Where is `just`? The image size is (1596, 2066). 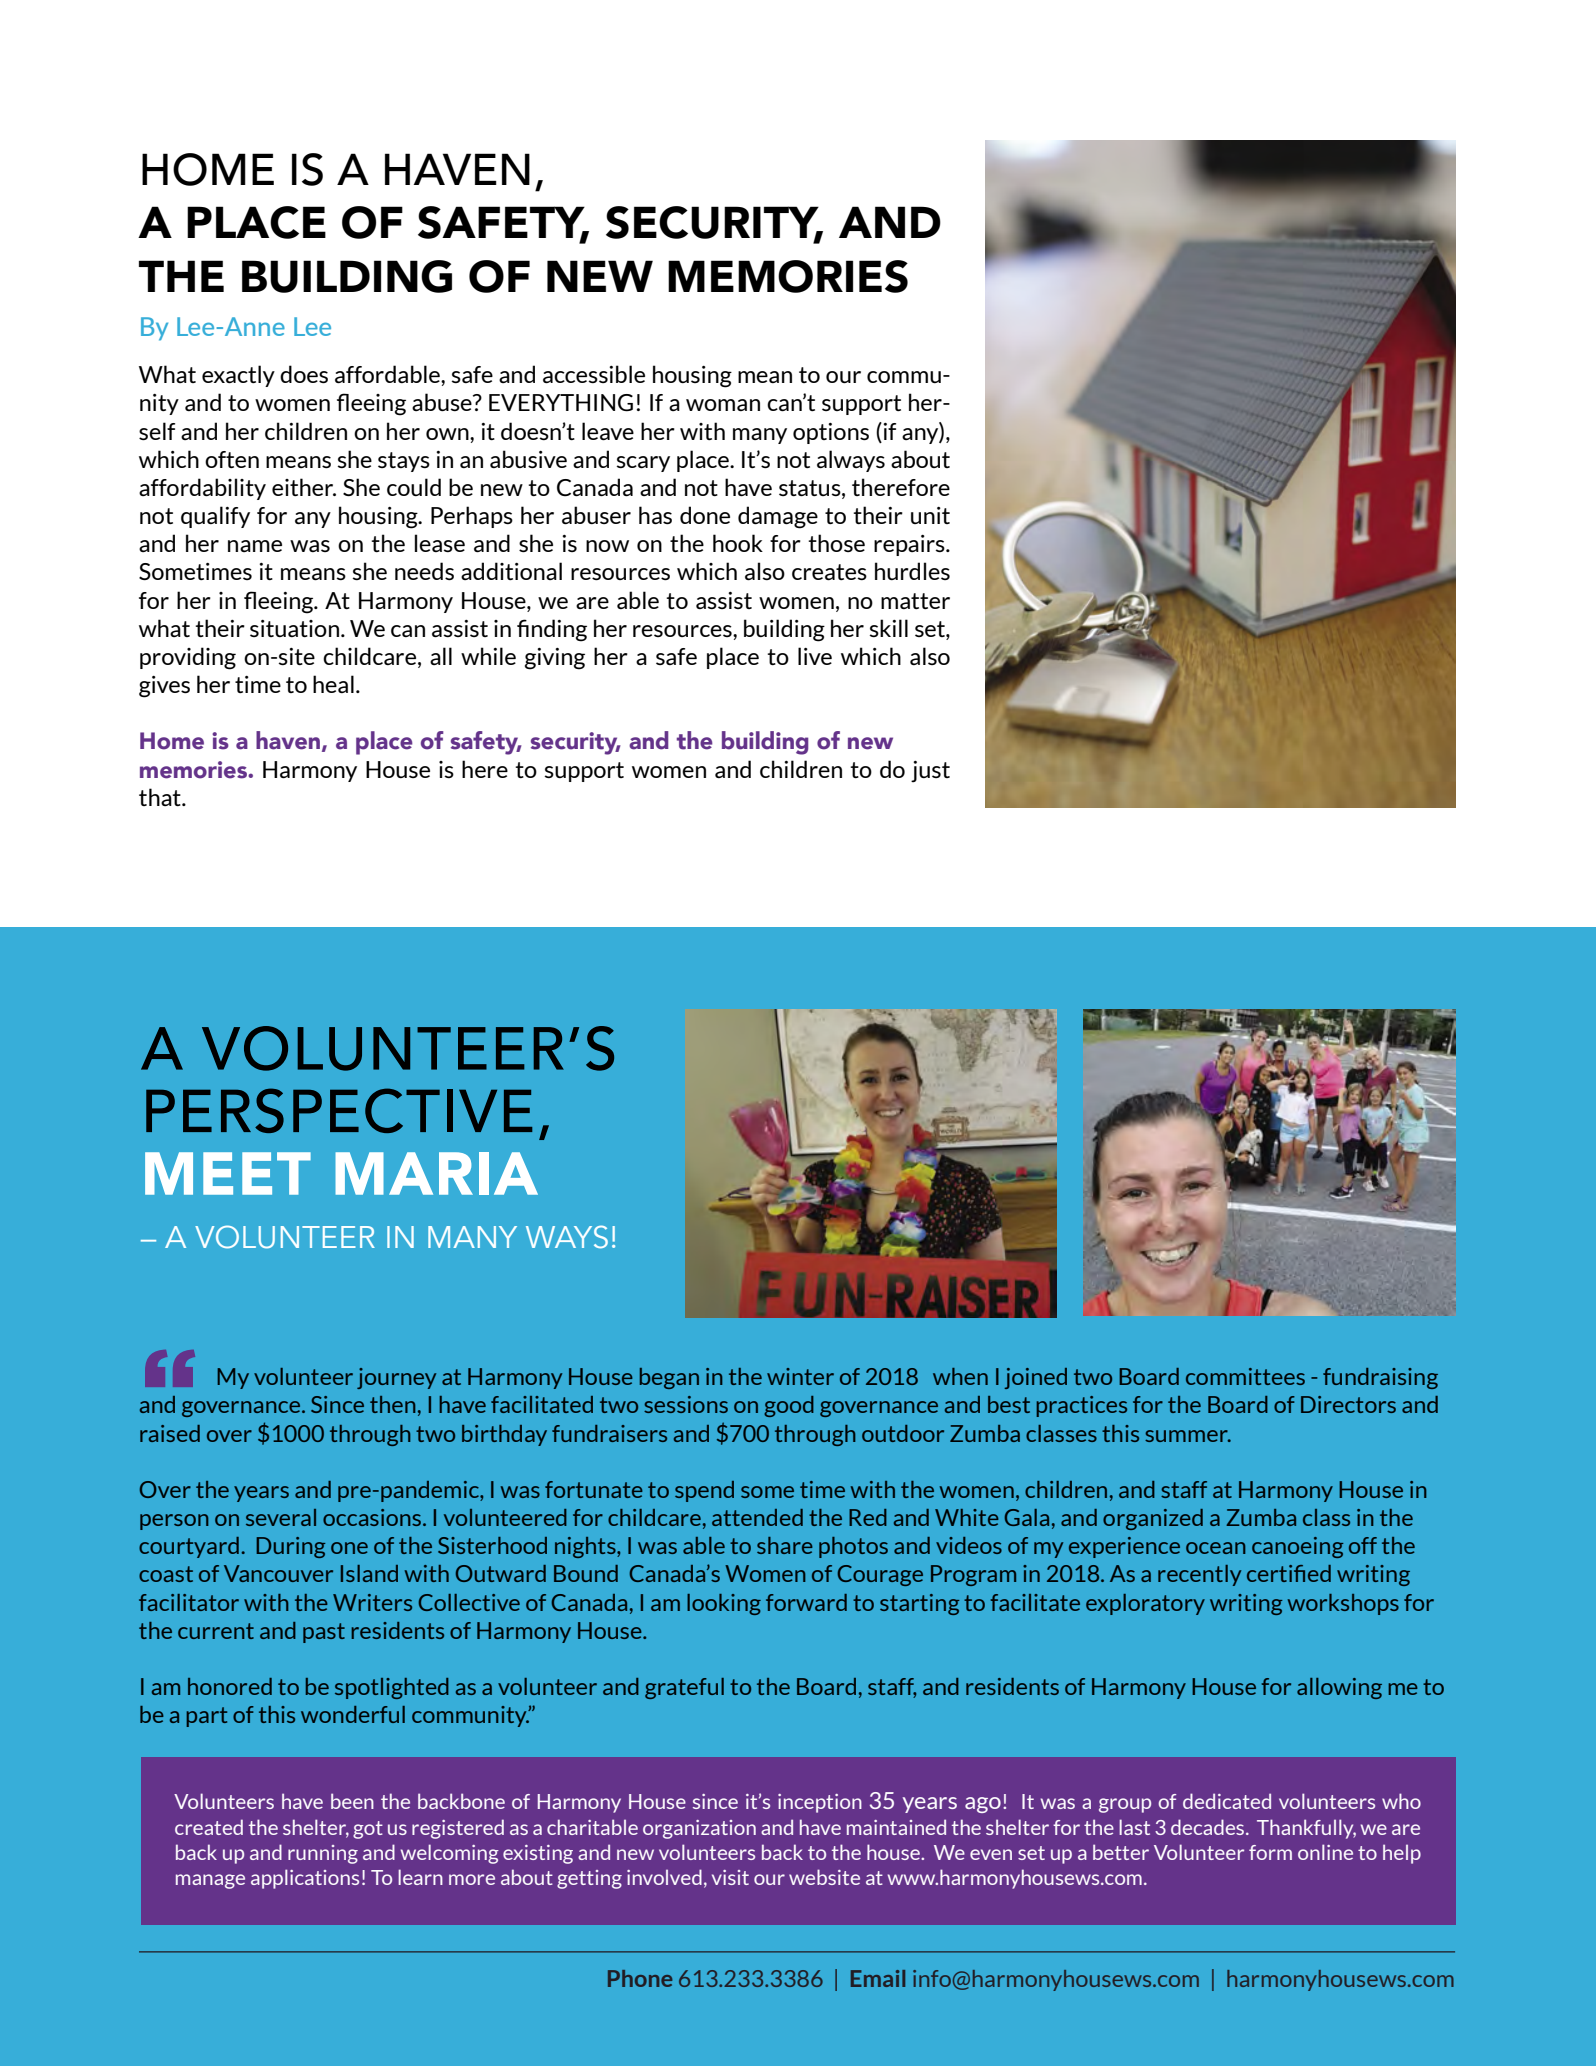 just is located at coordinates (930, 772).
